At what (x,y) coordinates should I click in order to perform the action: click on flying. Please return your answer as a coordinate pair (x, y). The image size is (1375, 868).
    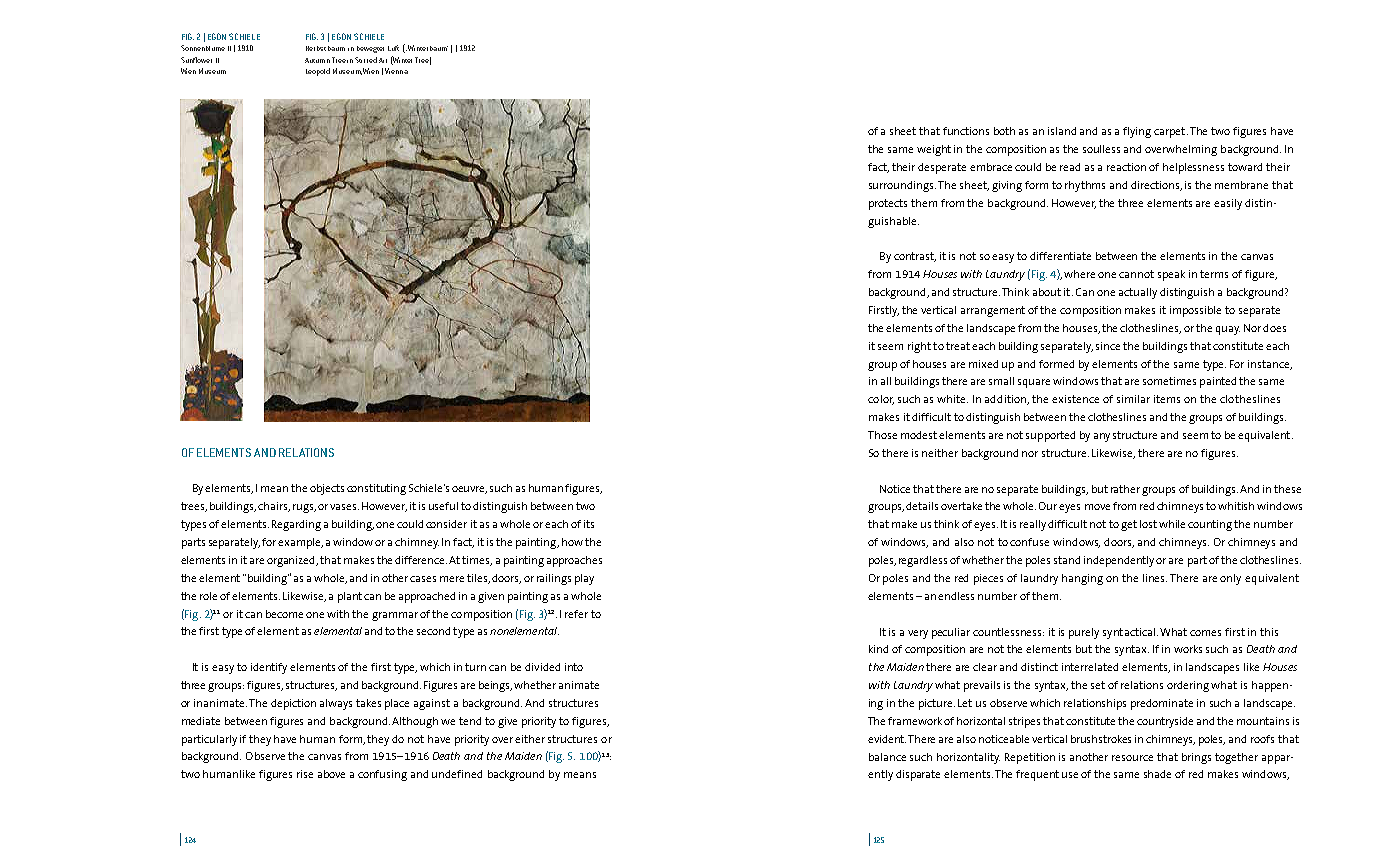
    Looking at the image, I should click on (1137, 132).
